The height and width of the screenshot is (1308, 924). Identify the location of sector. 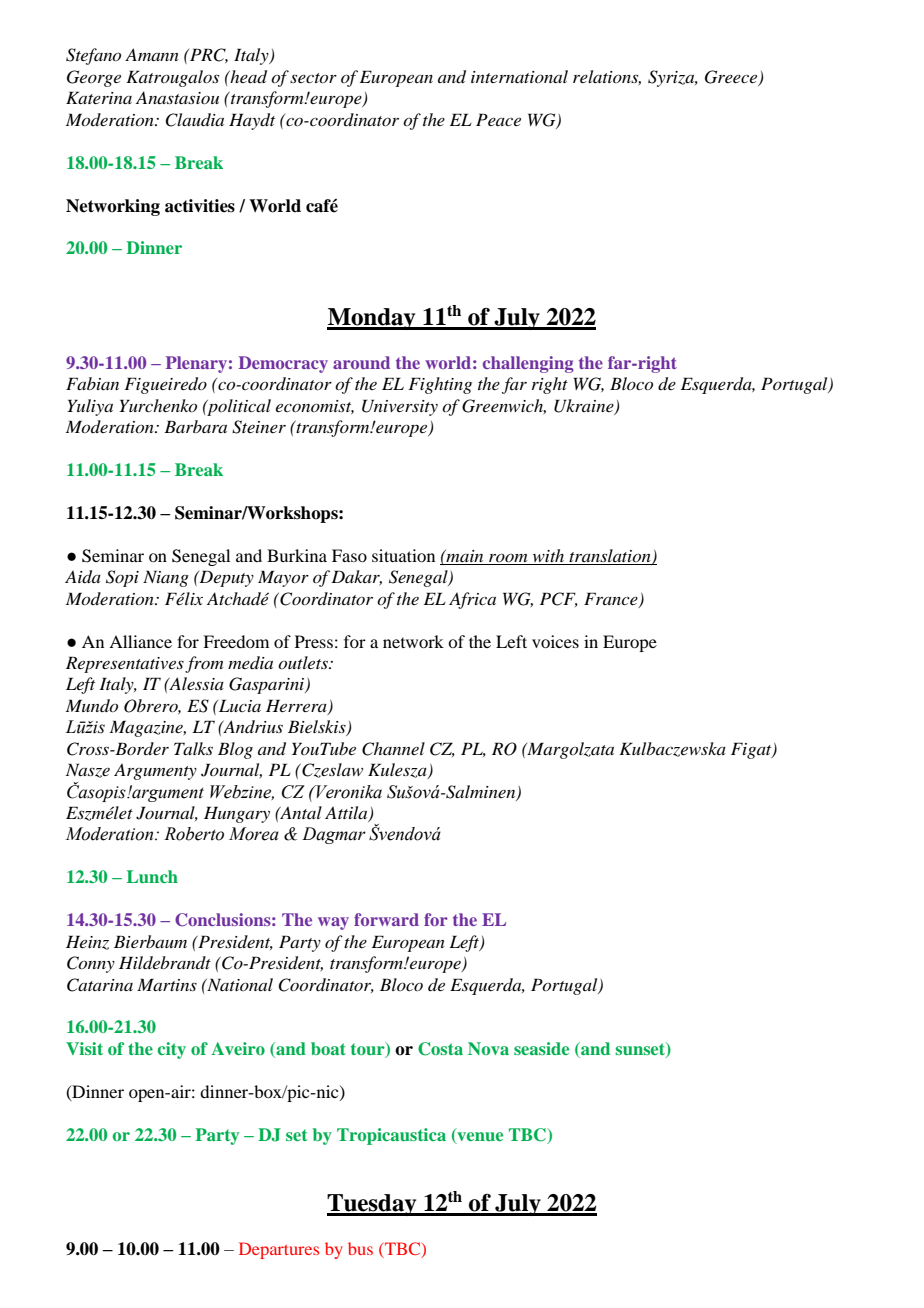
(313, 78).
